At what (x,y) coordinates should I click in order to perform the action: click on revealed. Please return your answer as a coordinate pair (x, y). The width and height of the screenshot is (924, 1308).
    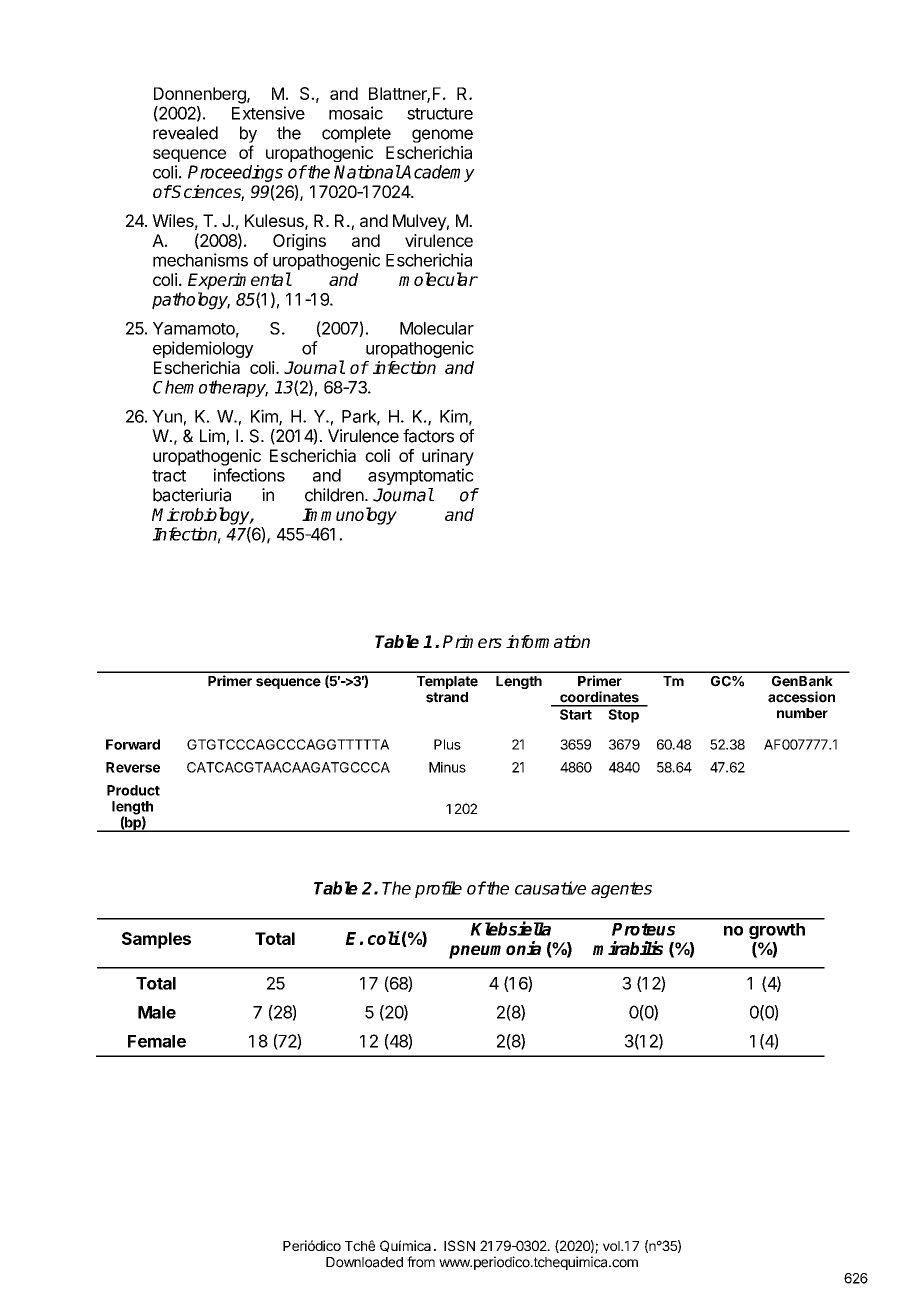
    Looking at the image, I should click on (185, 133).
